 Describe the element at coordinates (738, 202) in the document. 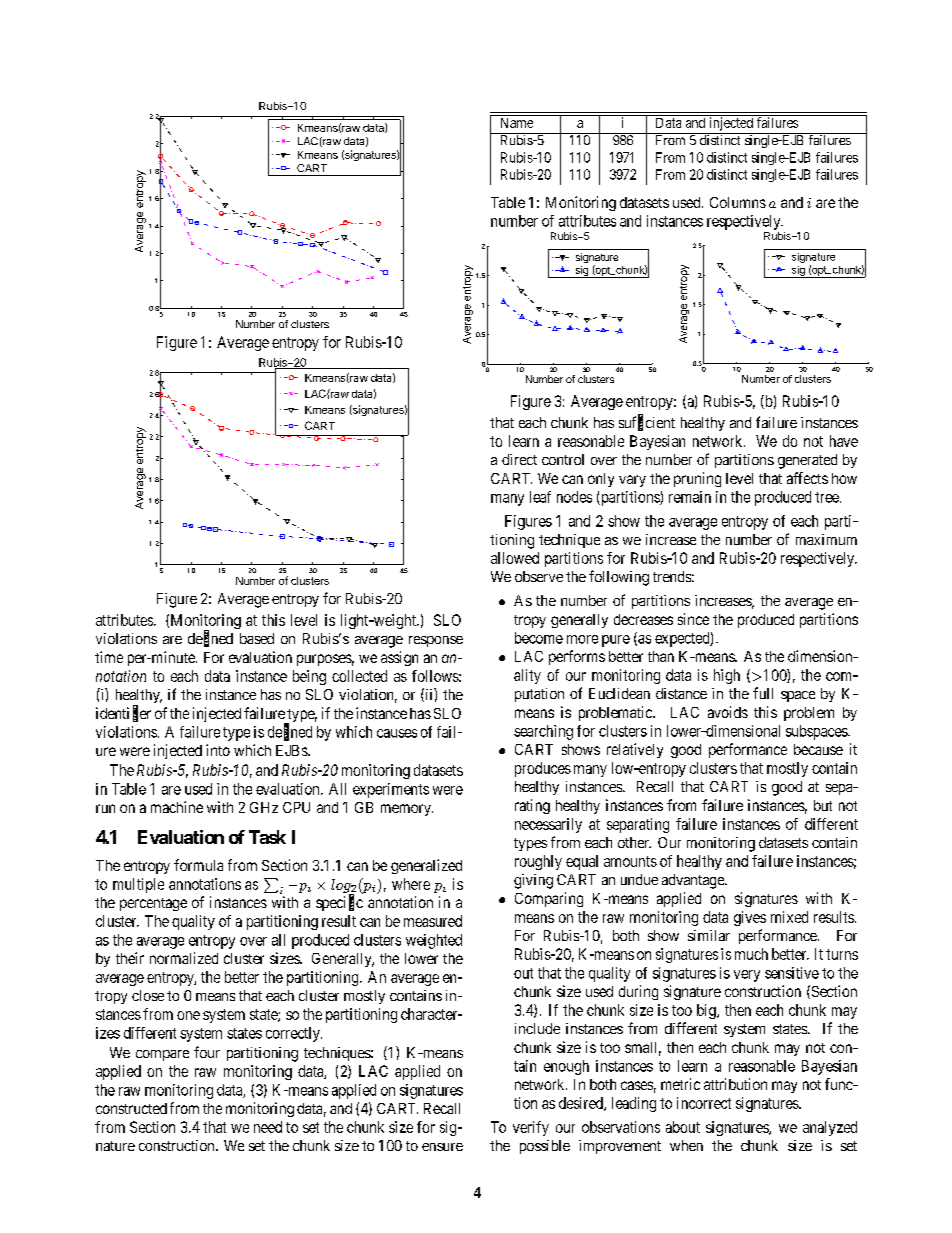

I see `Columns` at that location.
